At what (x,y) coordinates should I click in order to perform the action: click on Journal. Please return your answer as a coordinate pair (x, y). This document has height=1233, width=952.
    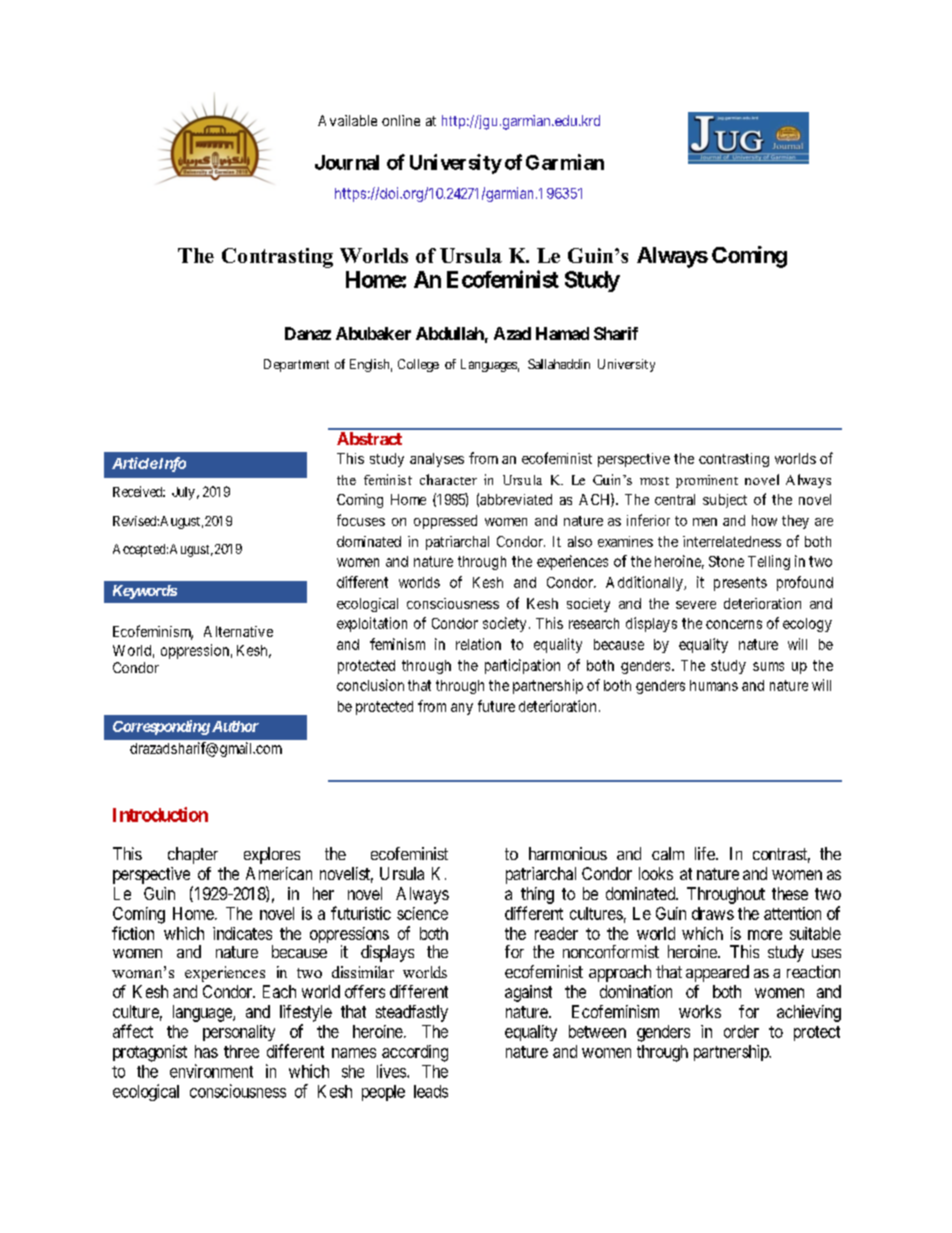
    Looking at the image, I should click on (347, 162).
